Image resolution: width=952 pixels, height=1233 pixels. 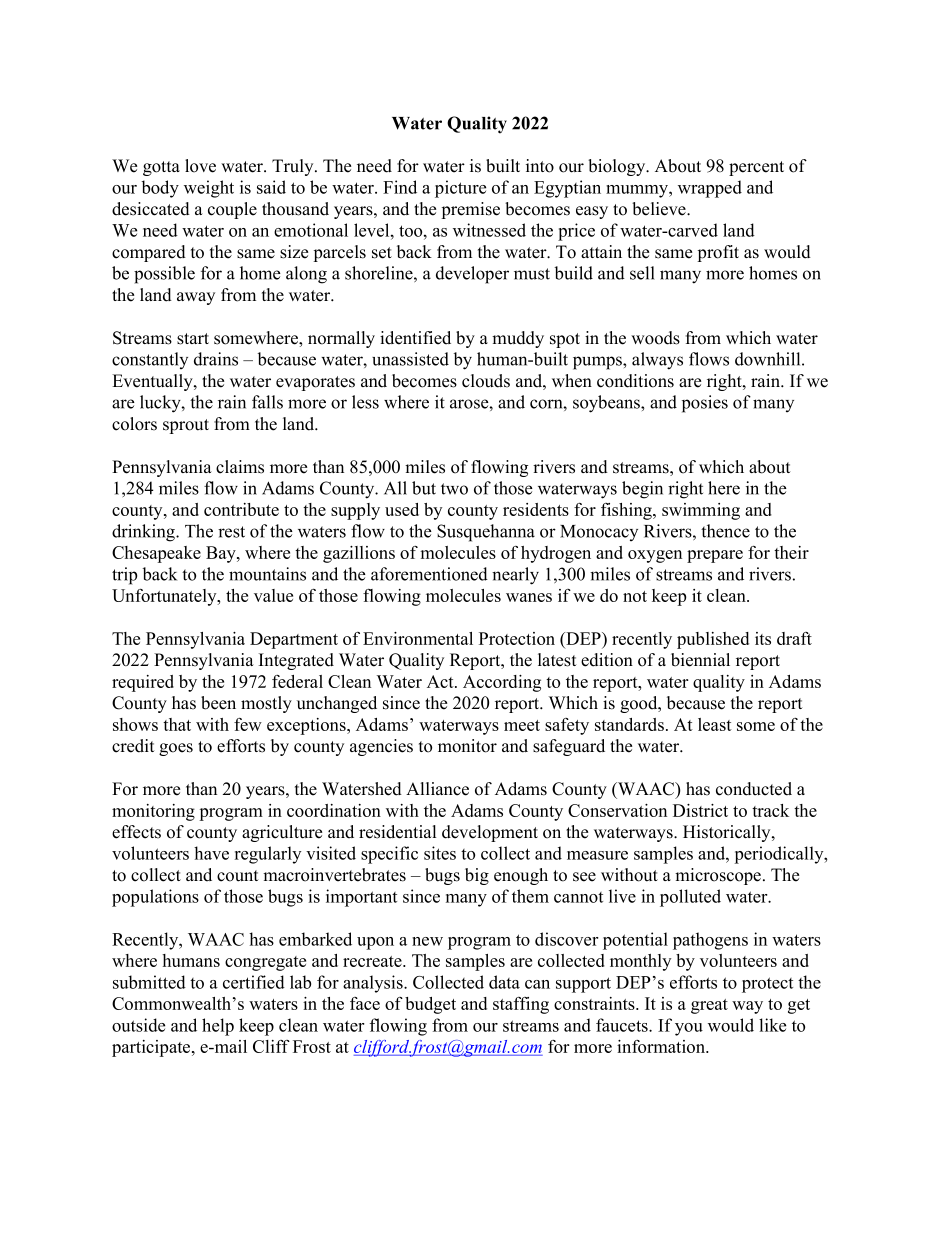 I want to click on picture, so click(x=460, y=189).
